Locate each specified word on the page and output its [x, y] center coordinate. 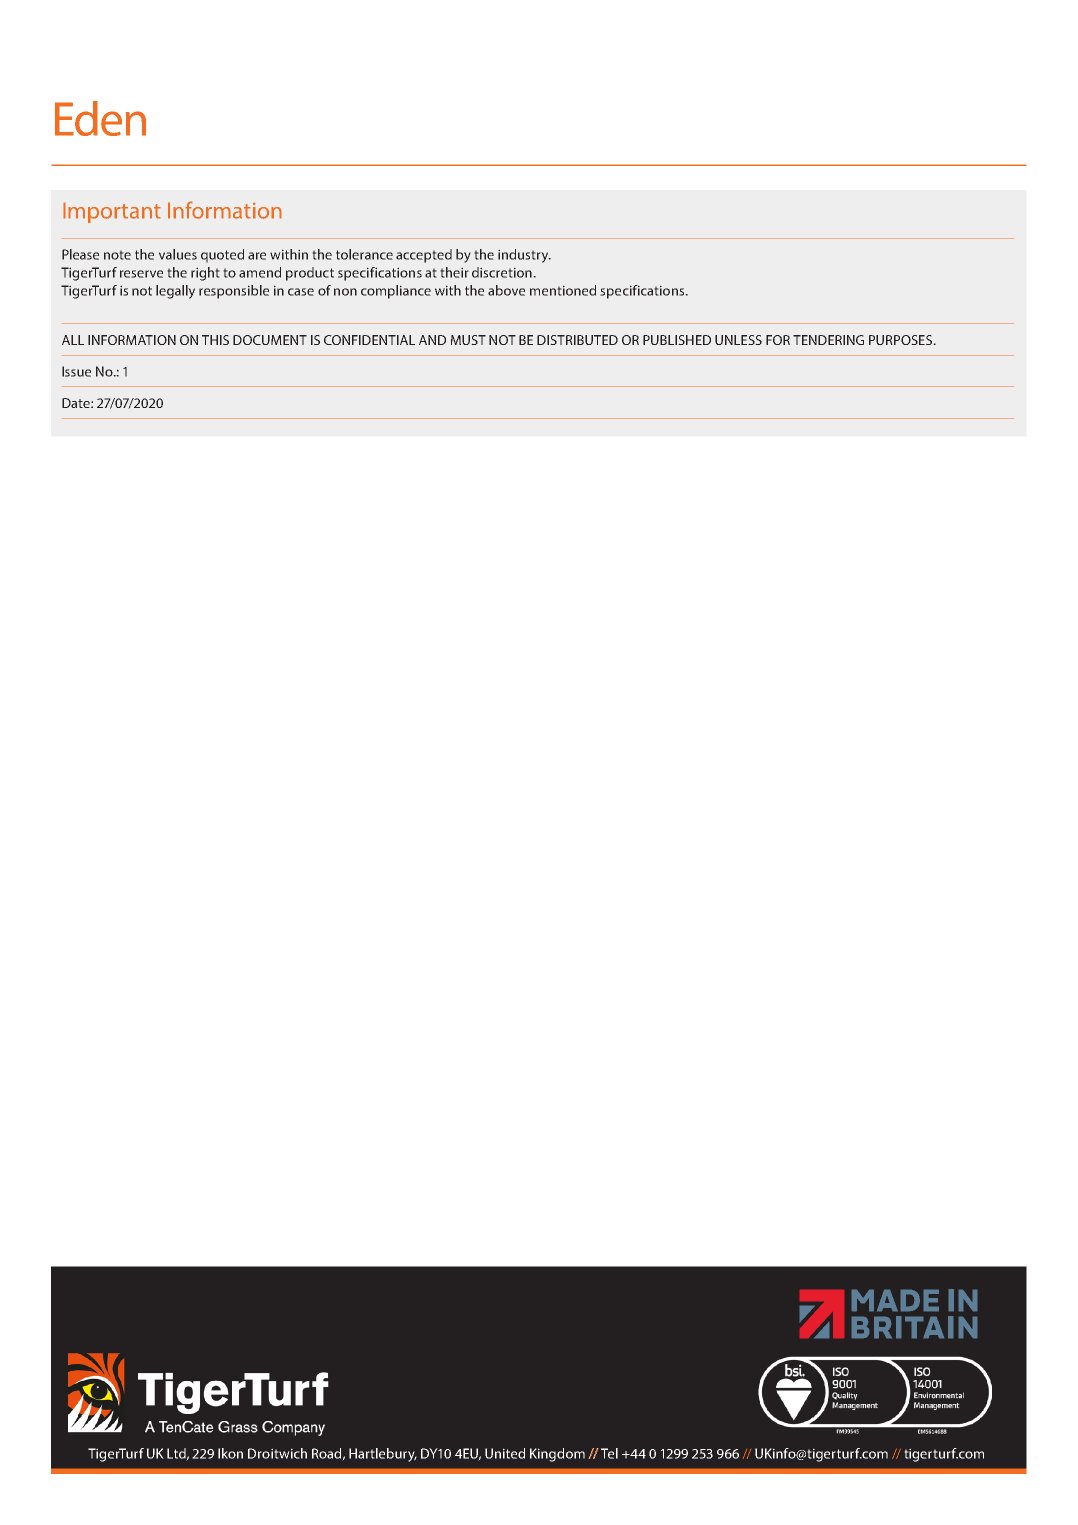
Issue [76, 371]
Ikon [230, 1453]
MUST [468, 340]
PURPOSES [902, 340]
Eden [100, 118]
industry [524, 256]
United [505, 1453]
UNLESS [738, 340]
